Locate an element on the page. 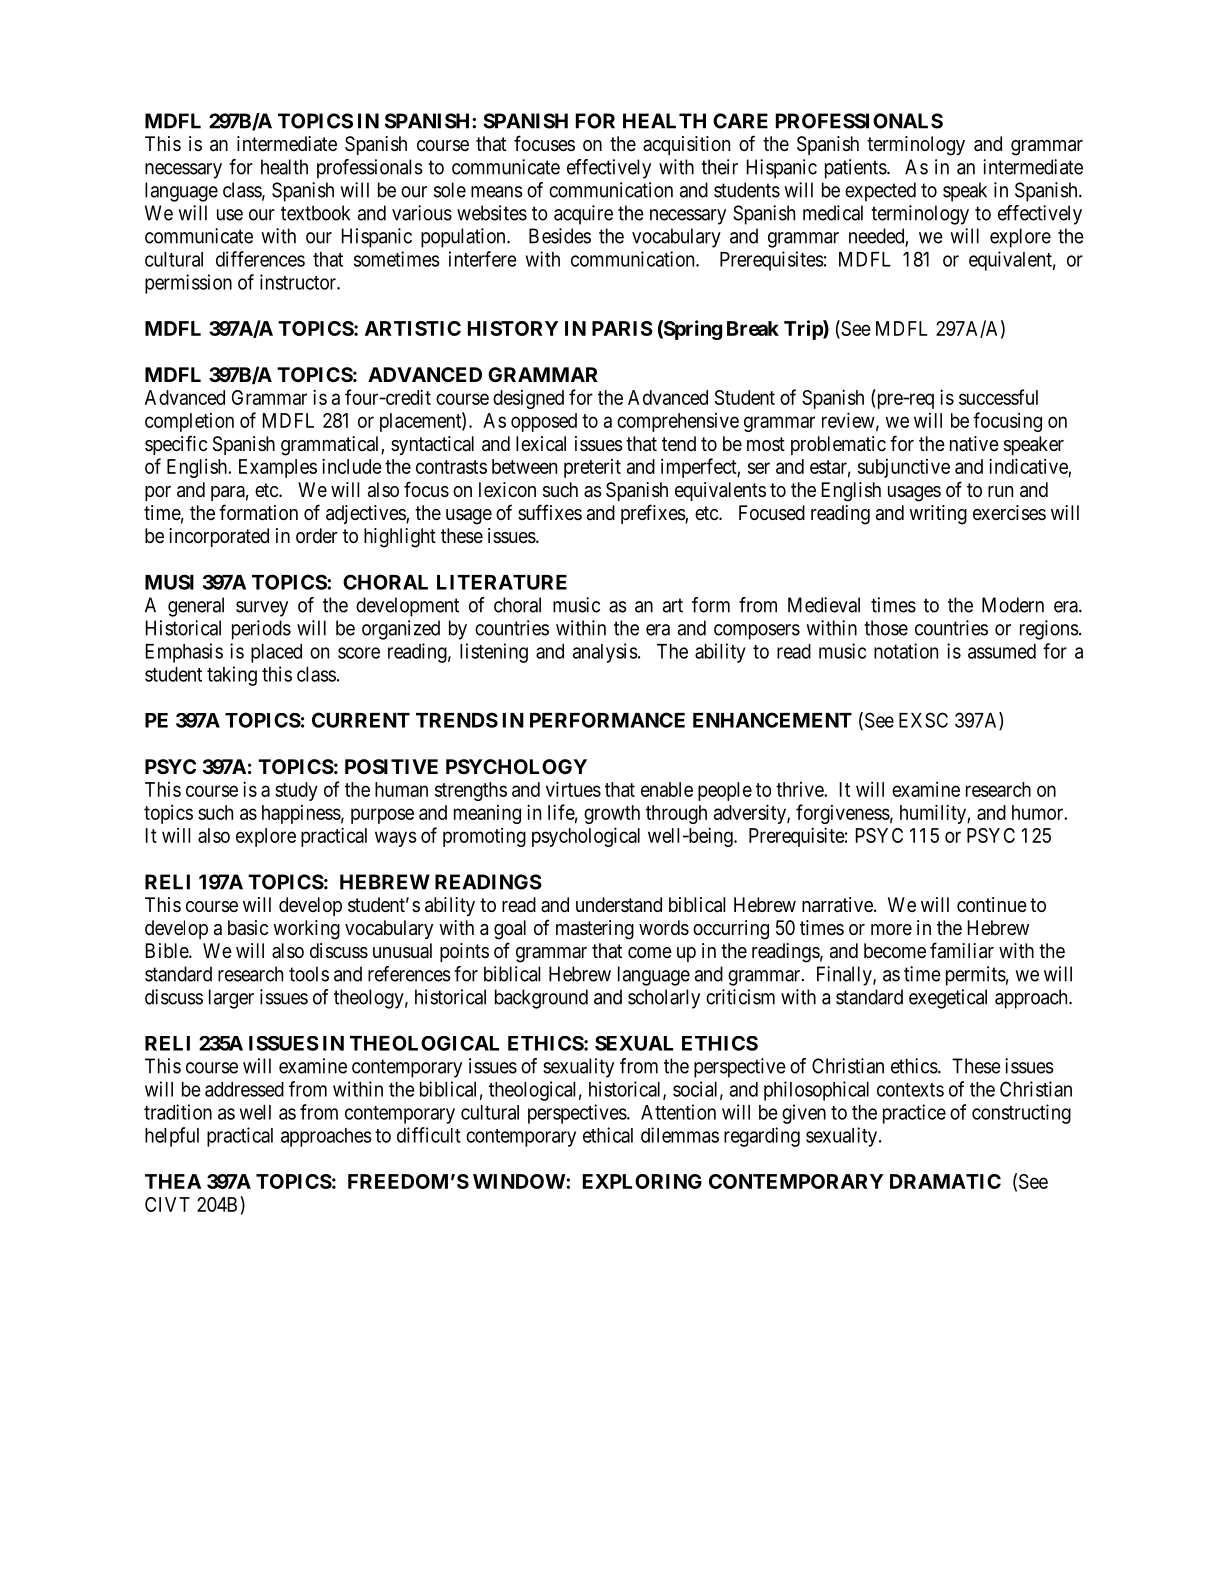 This page has width=1227, height=1588. ethical is located at coordinates (608, 1135).
